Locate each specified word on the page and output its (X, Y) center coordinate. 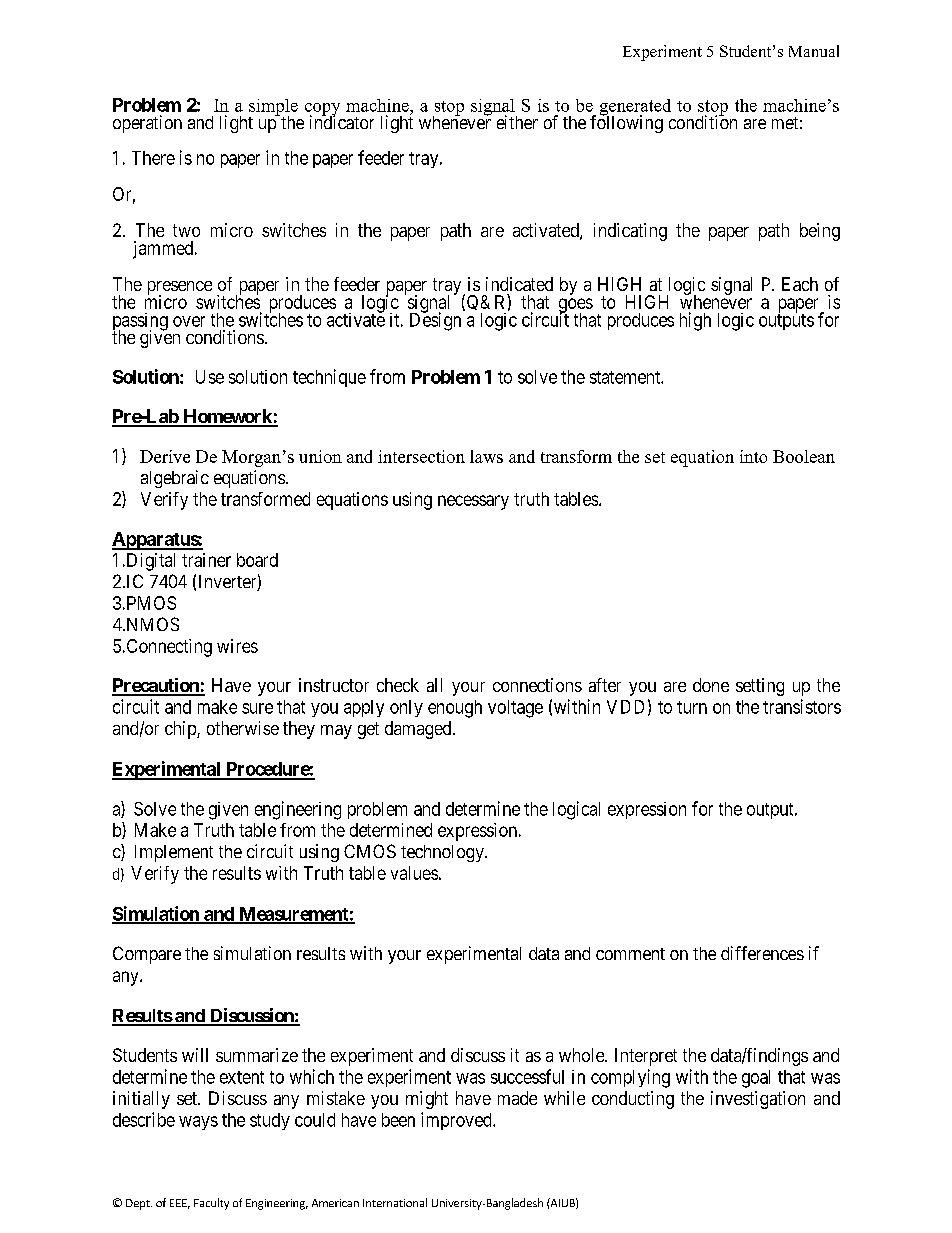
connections (537, 685)
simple (273, 108)
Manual (814, 51)
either (517, 122)
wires (237, 646)
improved (457, 1121)
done (711, 685)
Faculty (211, 1204)
